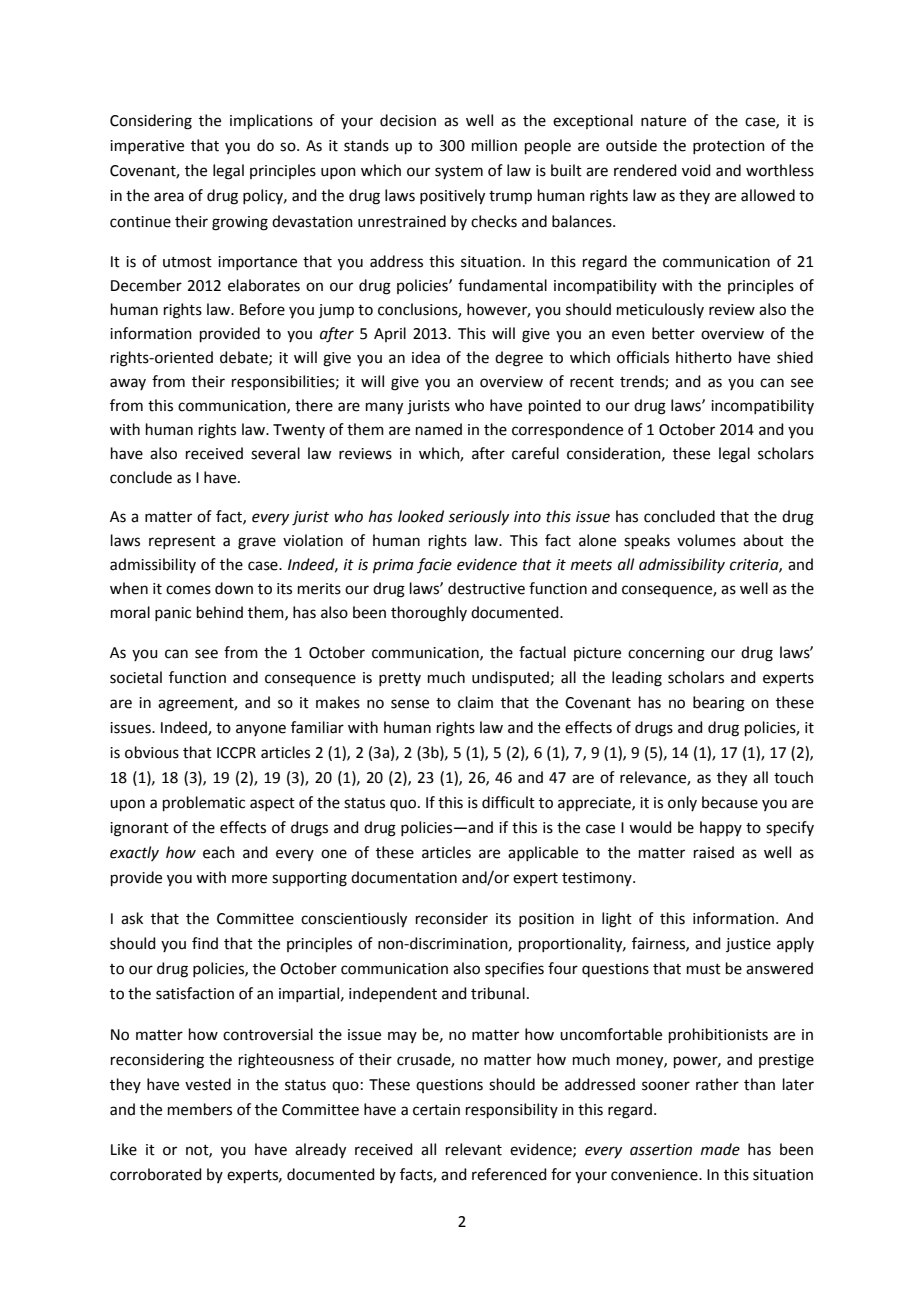 The width and height of the screenshot is (924, 1308). What do you see at coordinates (666, 654) in the screenshot?
I see `concerning` at bounding box center [666, 654].
